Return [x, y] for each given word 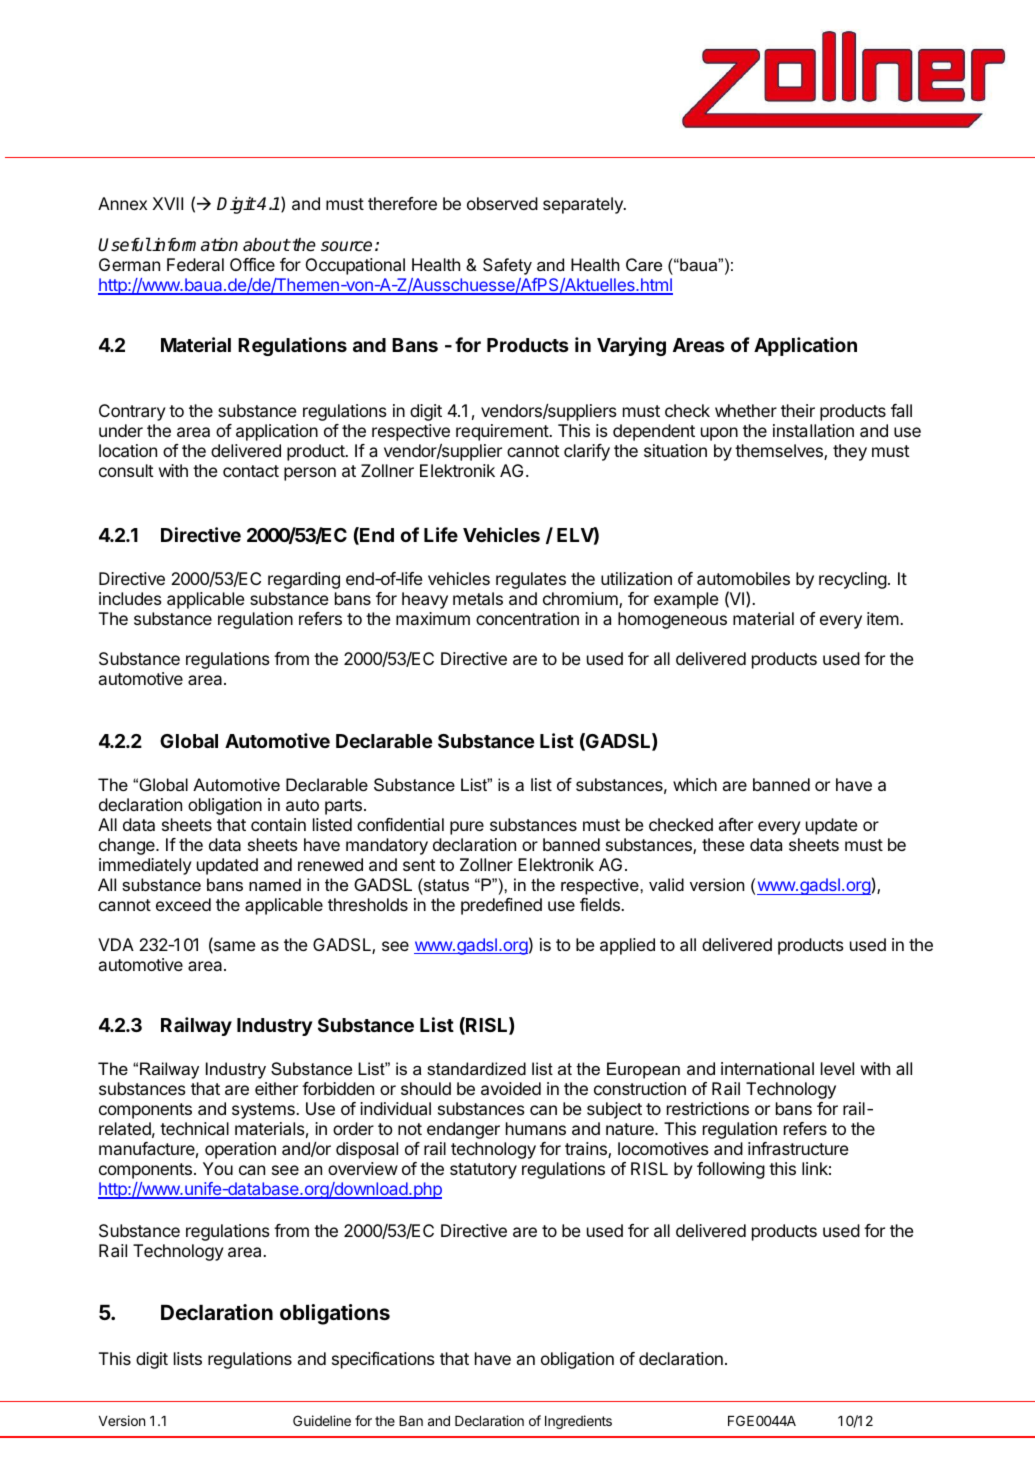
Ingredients [578, 1422]
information [194, 245]
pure [467, 828]
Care [644, 264]
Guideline [322, 1420]
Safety [507, 266]
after [736, 824]
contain [278, 824]
